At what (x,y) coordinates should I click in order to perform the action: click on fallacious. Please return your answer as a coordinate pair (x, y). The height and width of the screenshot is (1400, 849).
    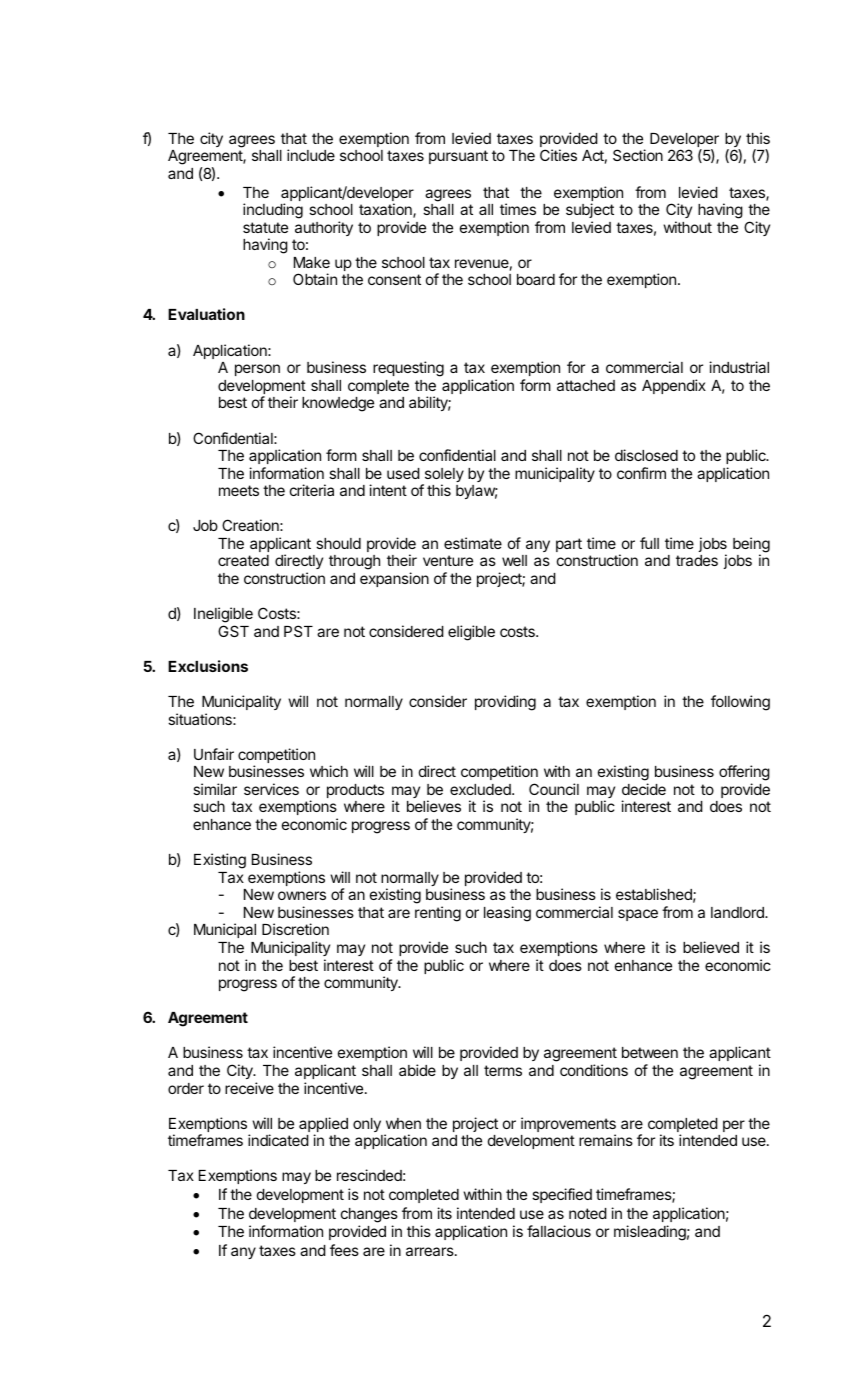
    Looking at the image, I should click on (559, 1231).
